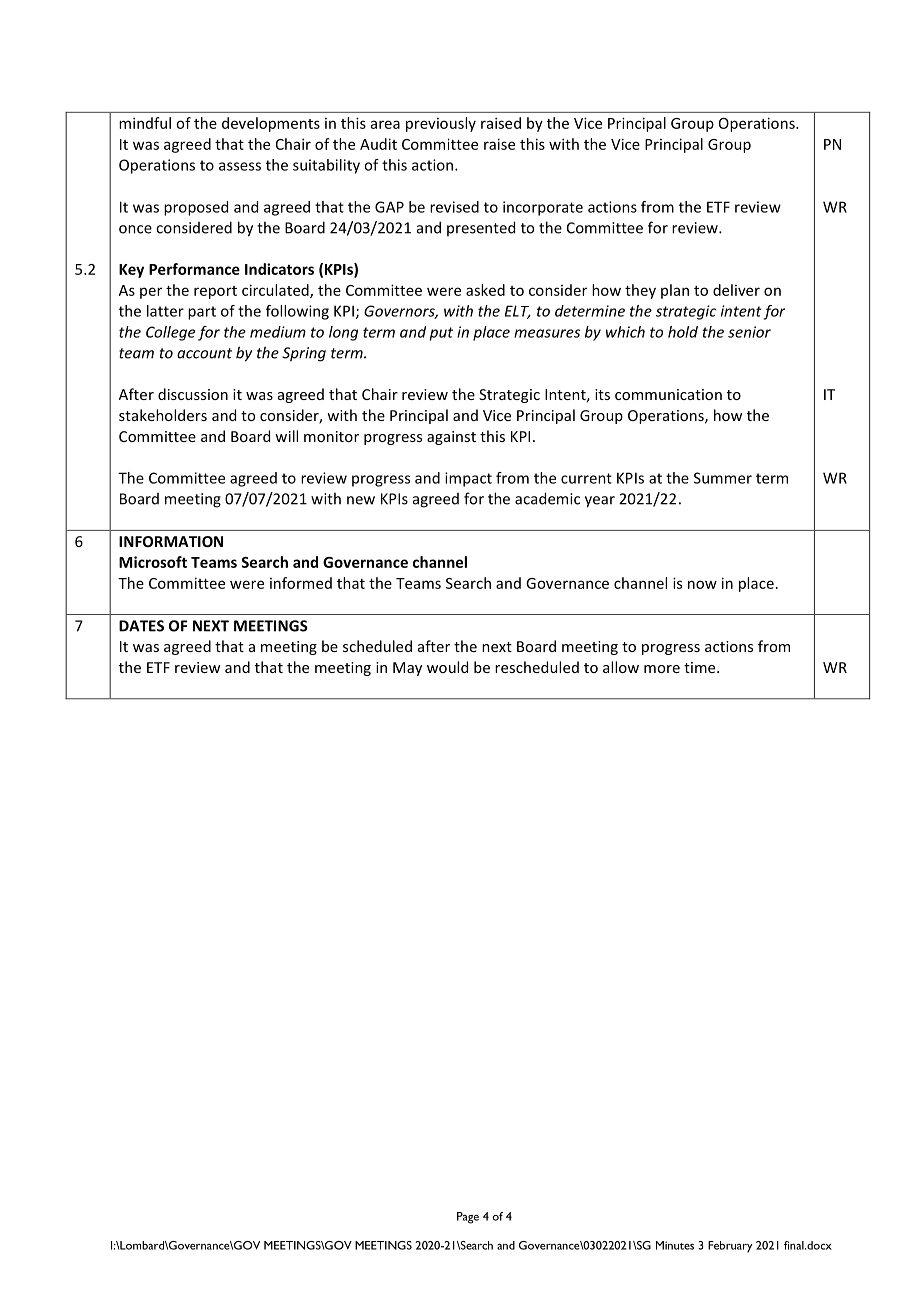 The height and width of the document is (1308, 924). I want to click on Page, so click(468, 1218).
